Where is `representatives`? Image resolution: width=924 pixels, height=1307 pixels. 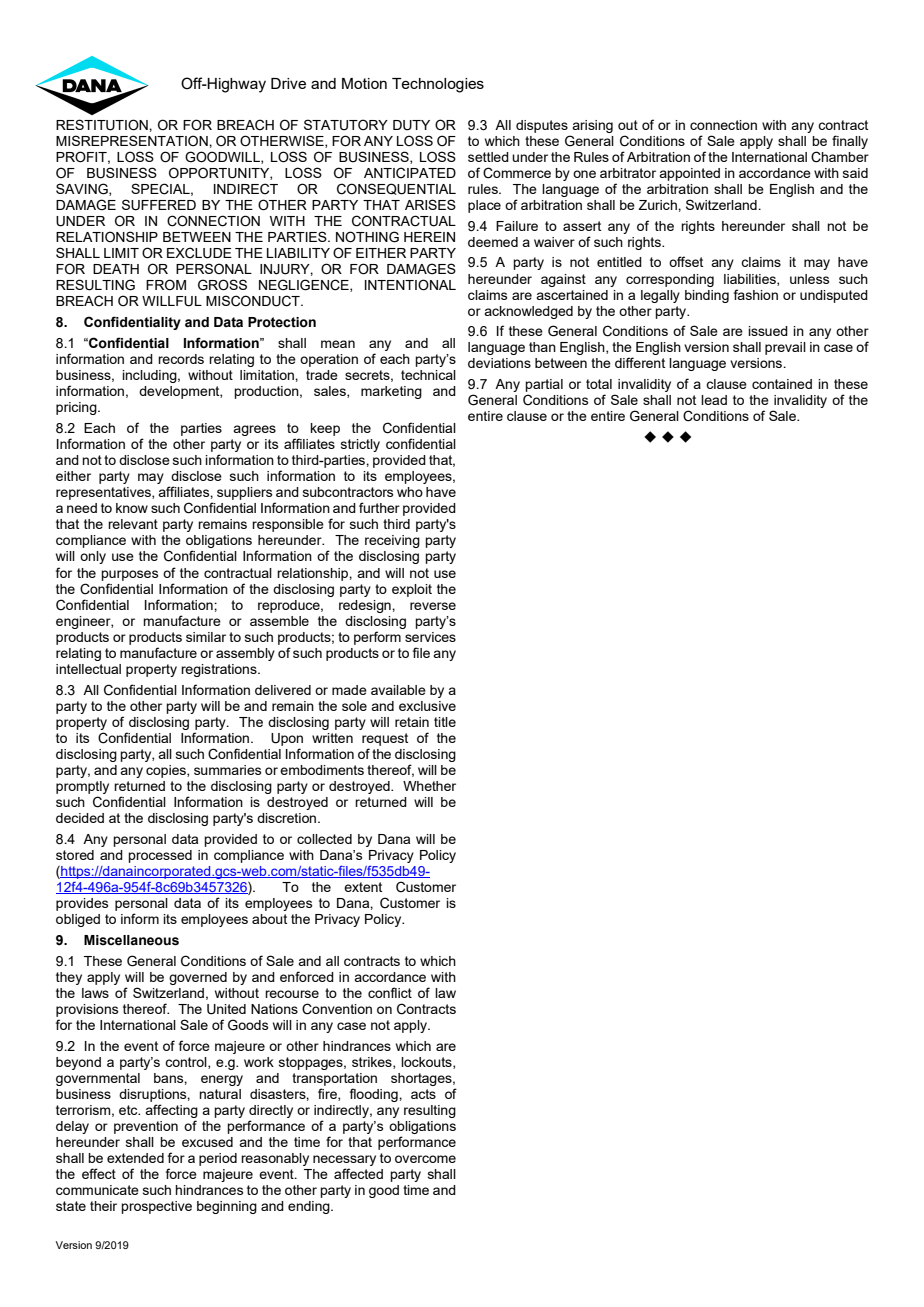
representatives is located at coordinates (104, 493).
